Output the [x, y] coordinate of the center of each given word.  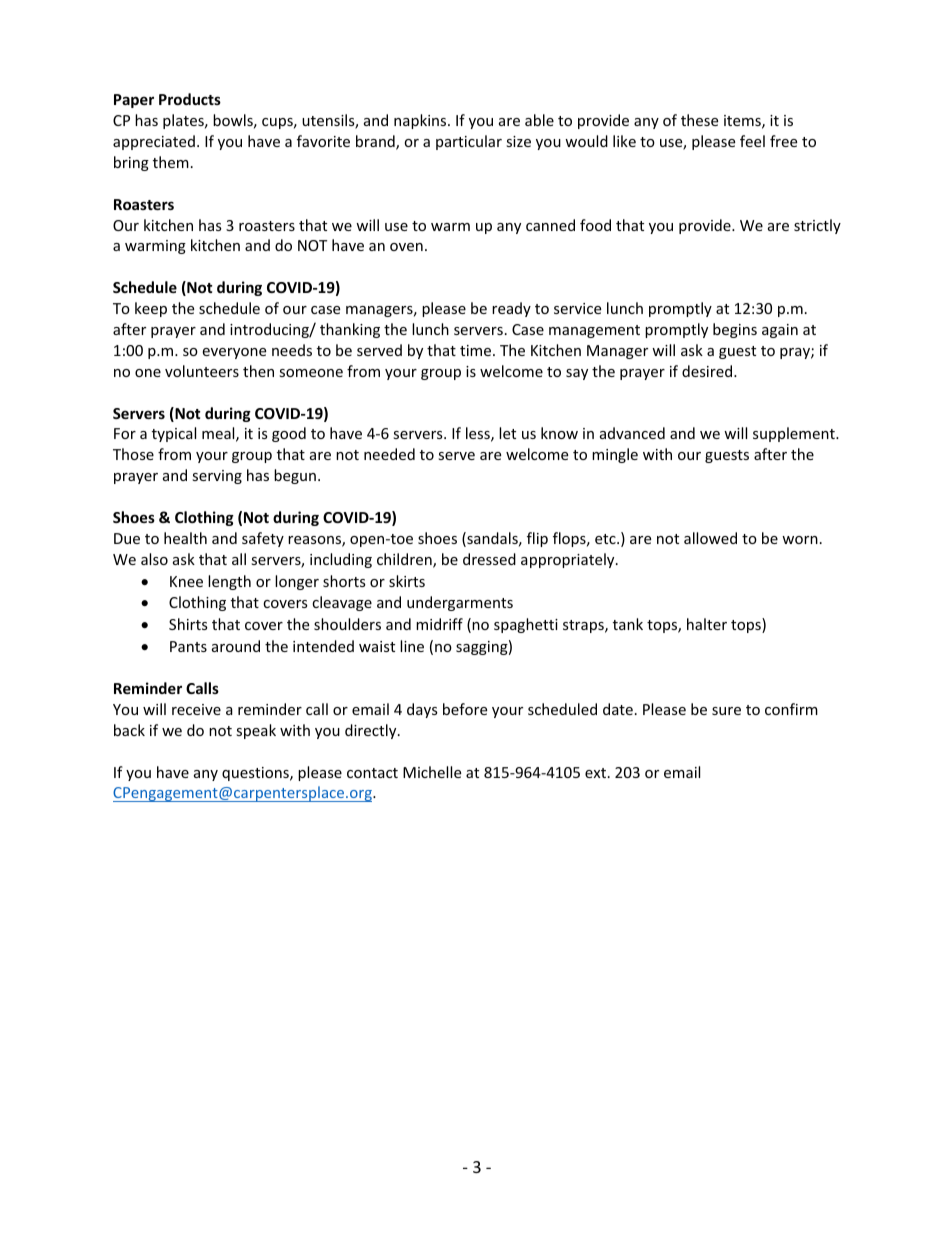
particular [469, 142]
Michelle [432, 772]
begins [735, 330]
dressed [489, 559]
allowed [710, 538]
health [185, 538]
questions [256, 774]
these [699, 120]
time [477, 350]
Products [190, 99]
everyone [234, 353]
